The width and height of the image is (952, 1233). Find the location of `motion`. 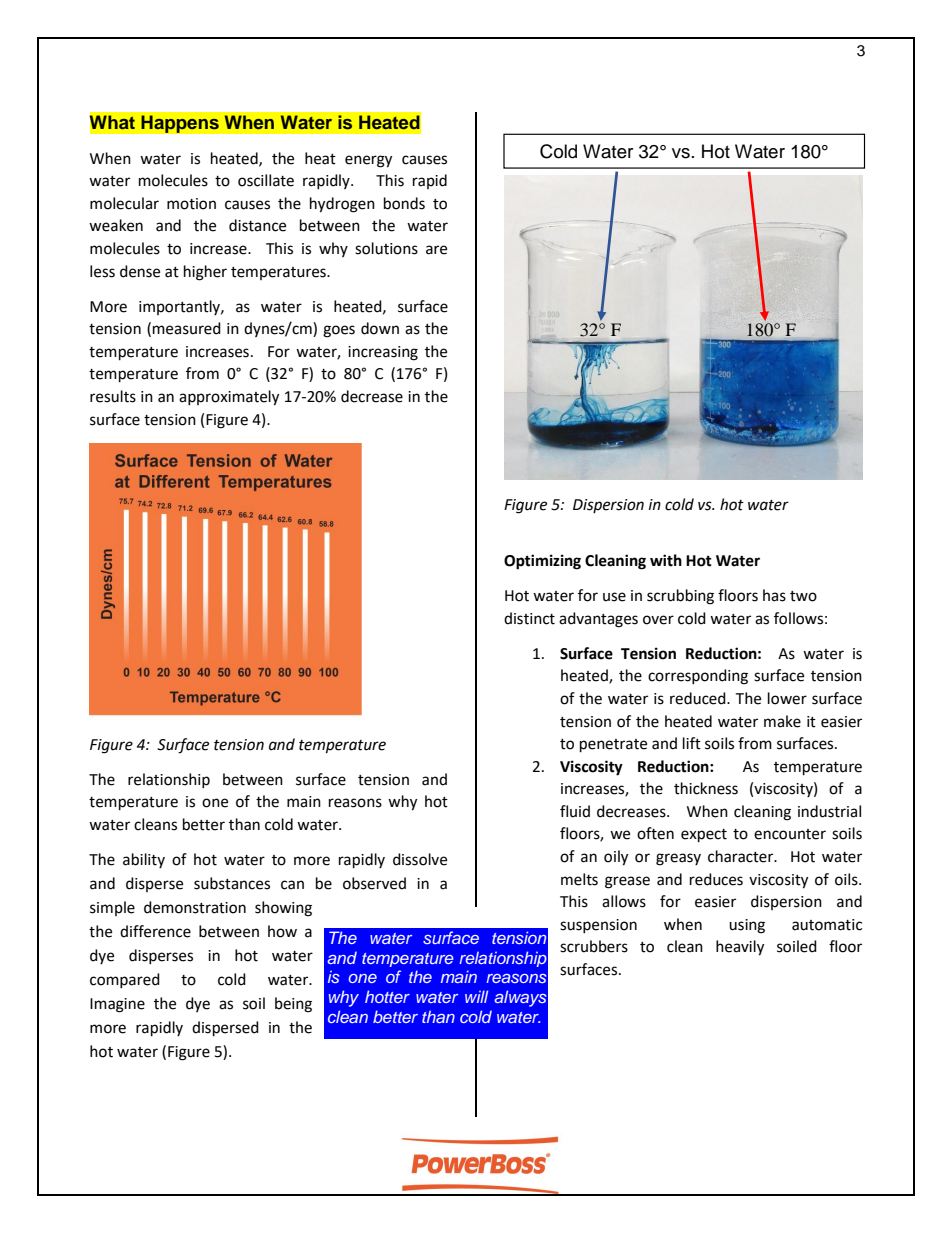

motion is located at coordinates (191, 204).
